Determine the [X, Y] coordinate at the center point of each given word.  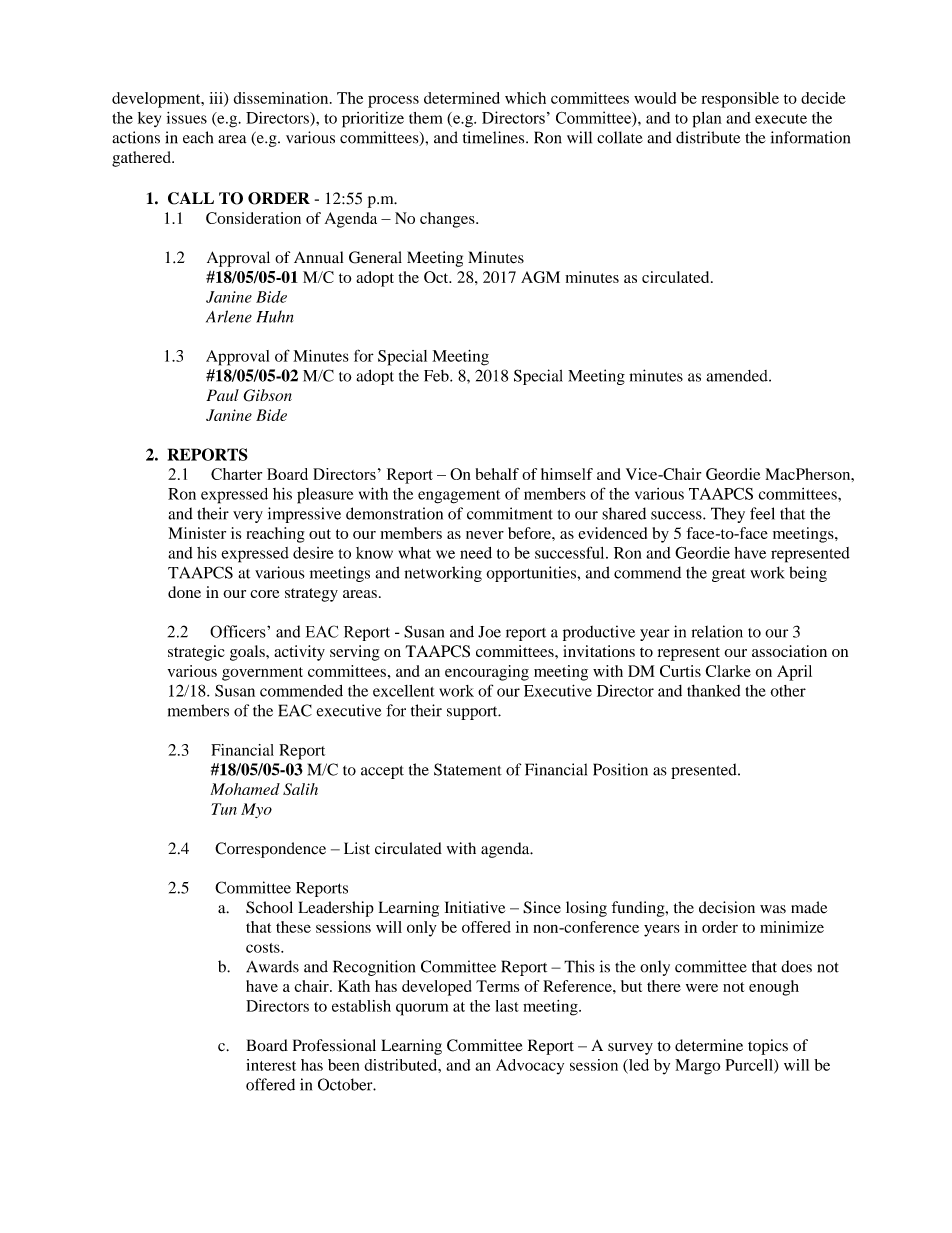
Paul [222, 395]
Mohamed [245, 789]
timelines [495, 137]
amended [738, 376]
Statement [468, 769]
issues [187, 118]
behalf [497, 474]
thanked [713, 690]
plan [707, 120]
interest [271, 1065]
